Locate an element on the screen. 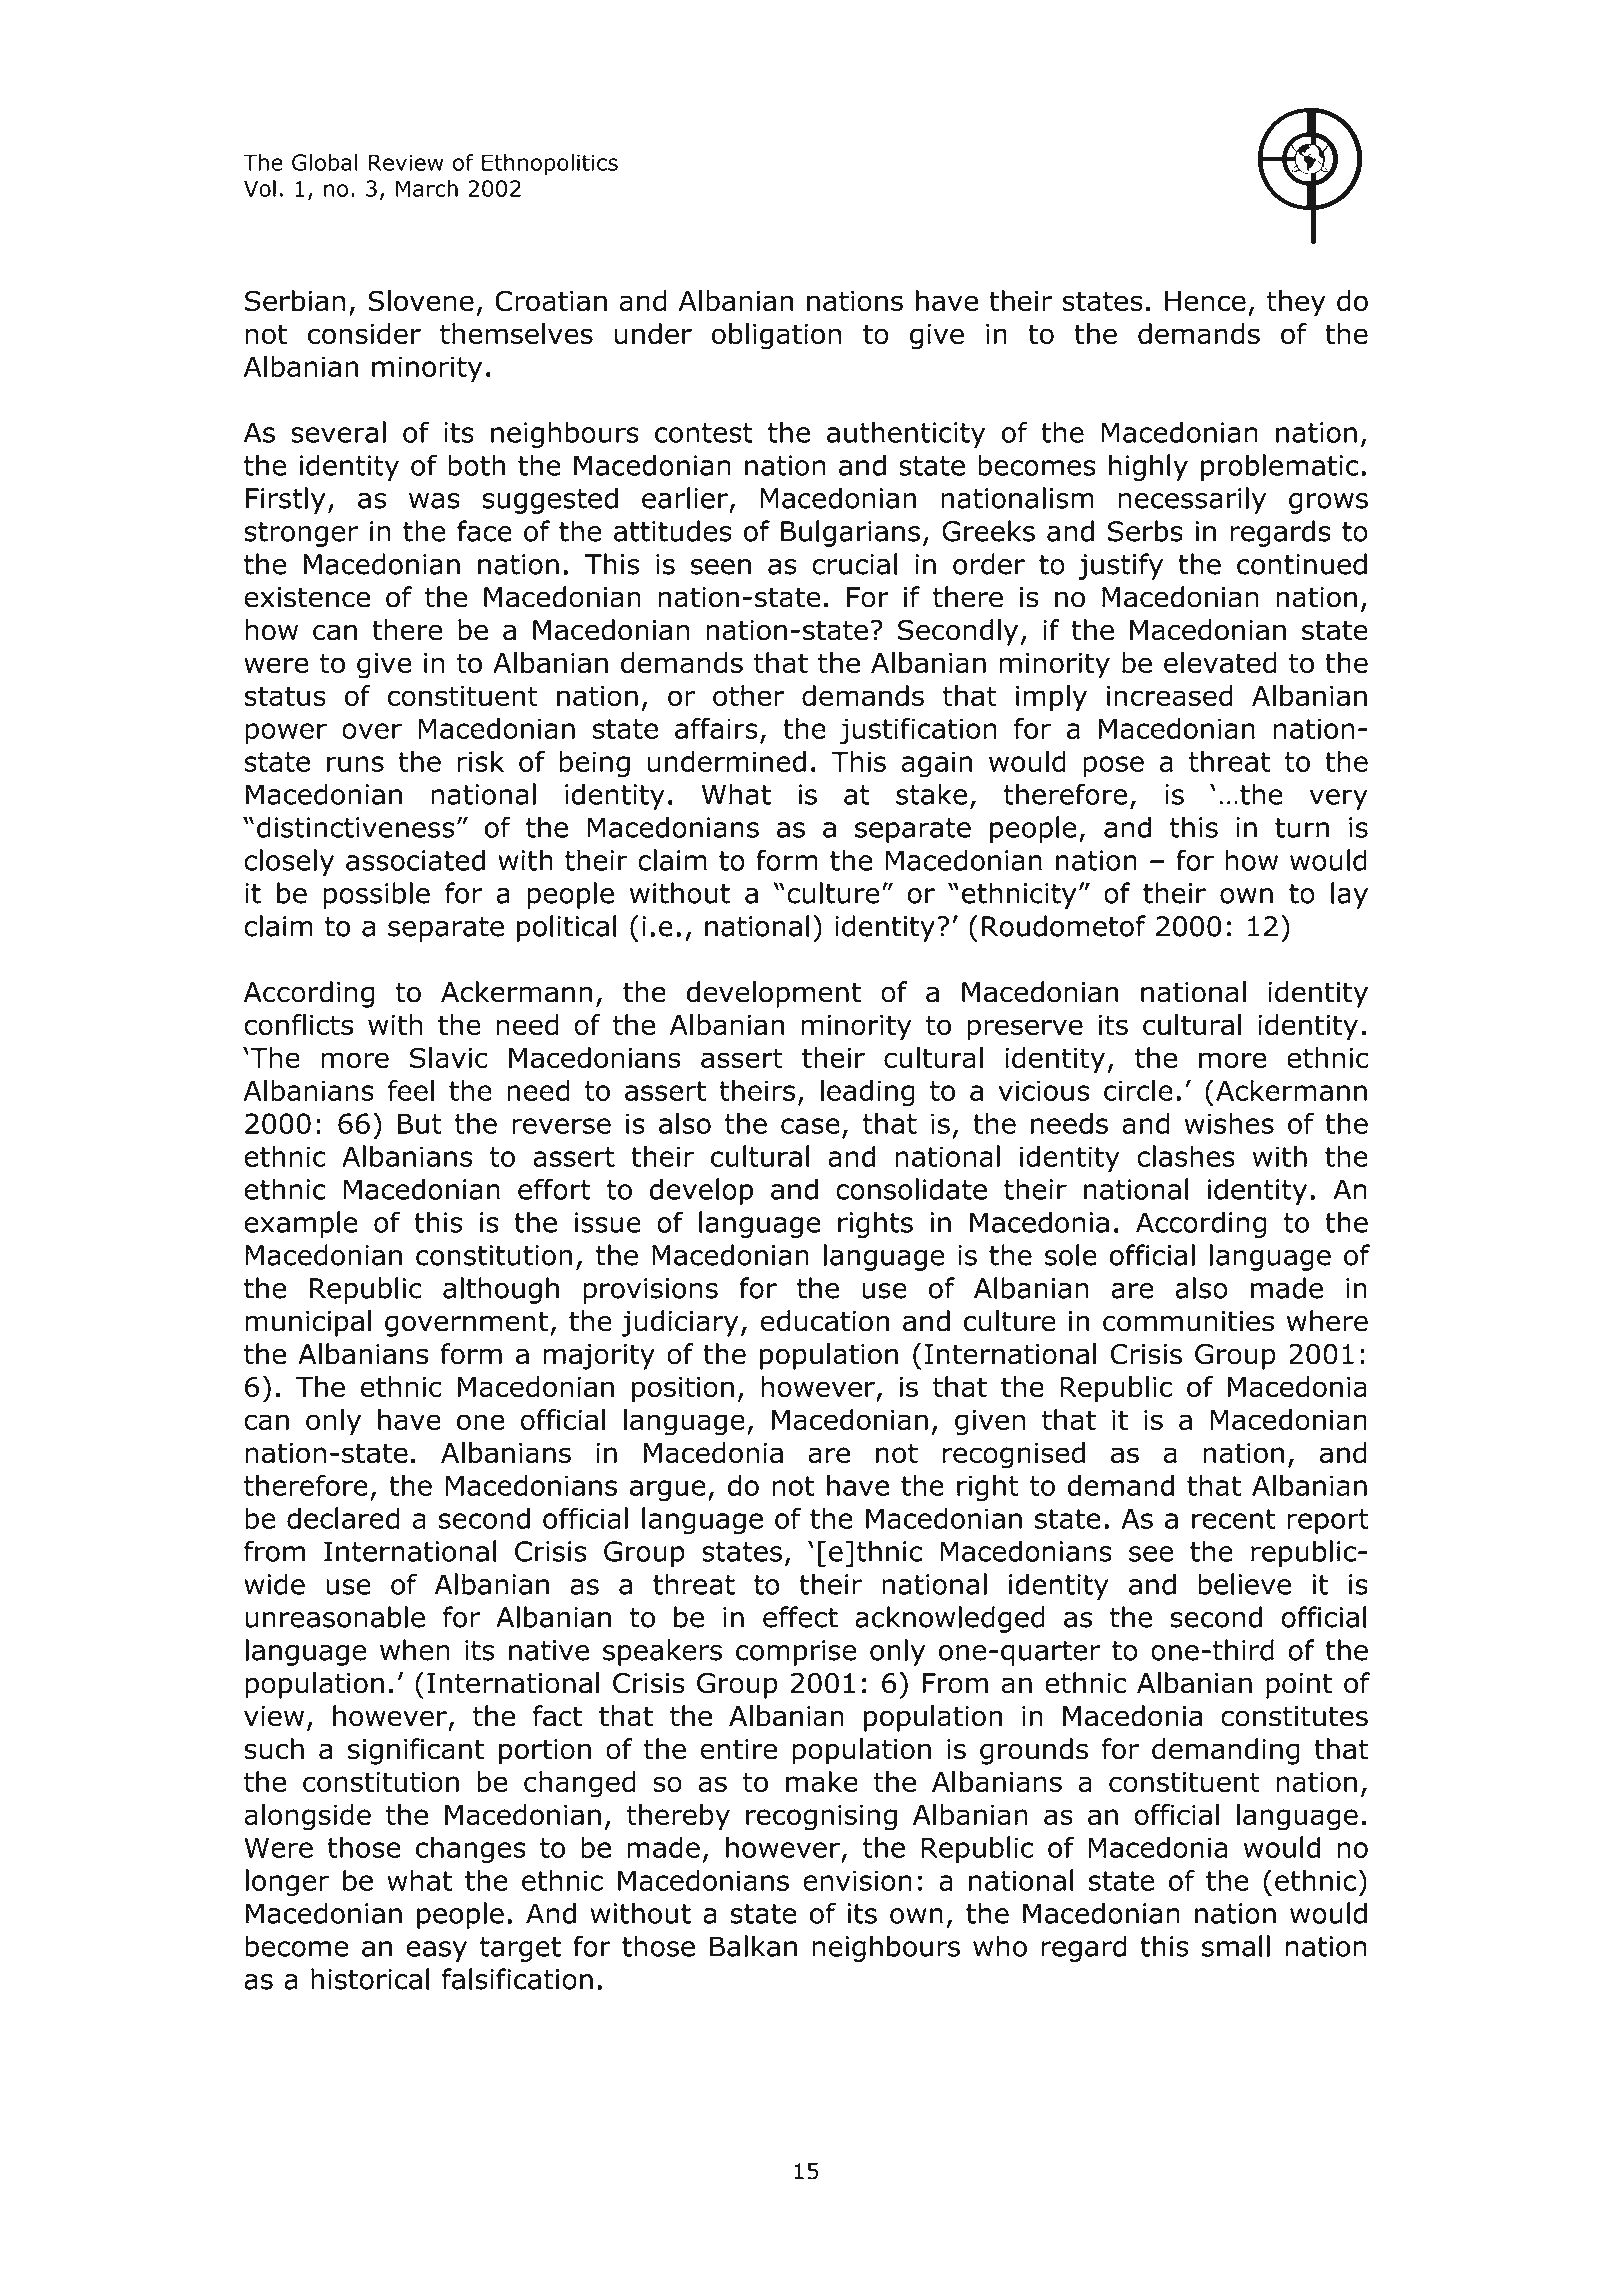  wishes is located at coordinates (1229, 1123).
